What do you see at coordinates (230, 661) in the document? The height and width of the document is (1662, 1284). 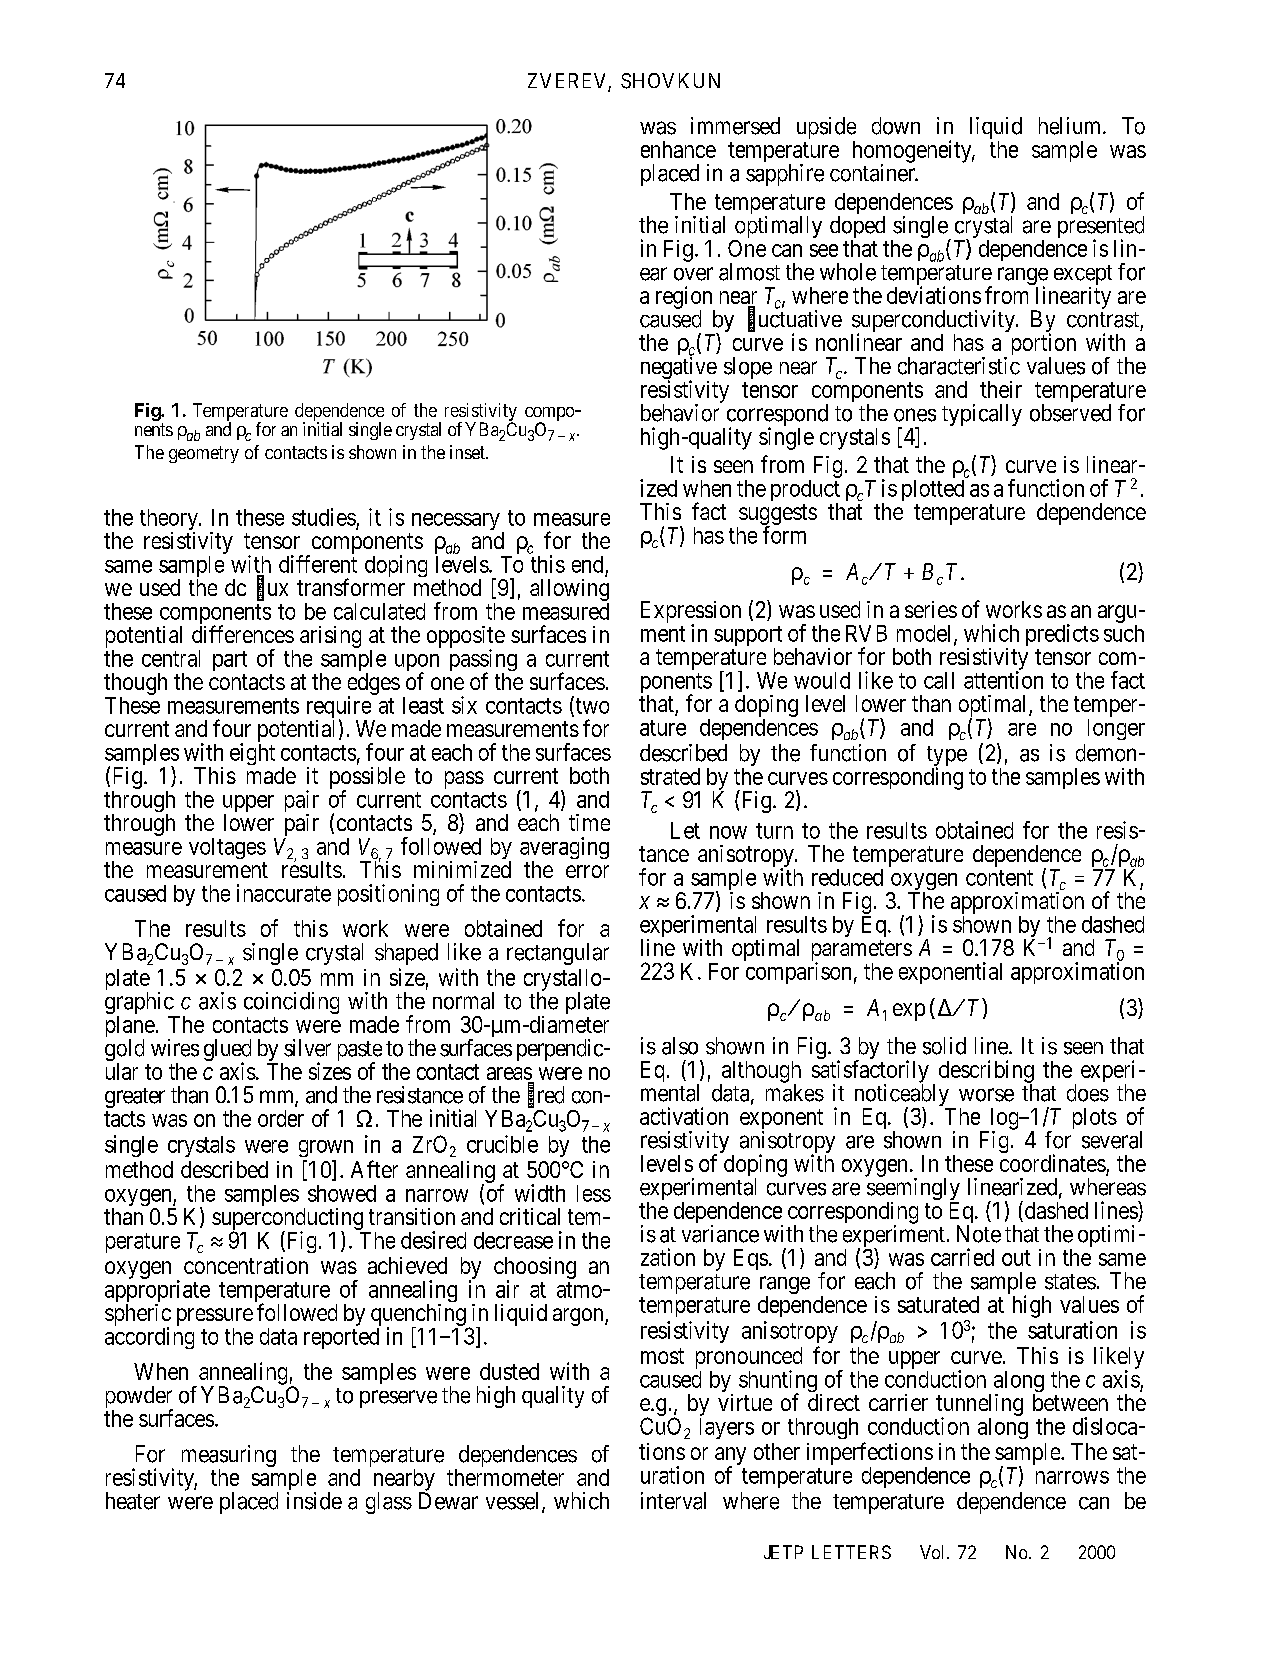 I see `part` at bounding box center [230, 661].
